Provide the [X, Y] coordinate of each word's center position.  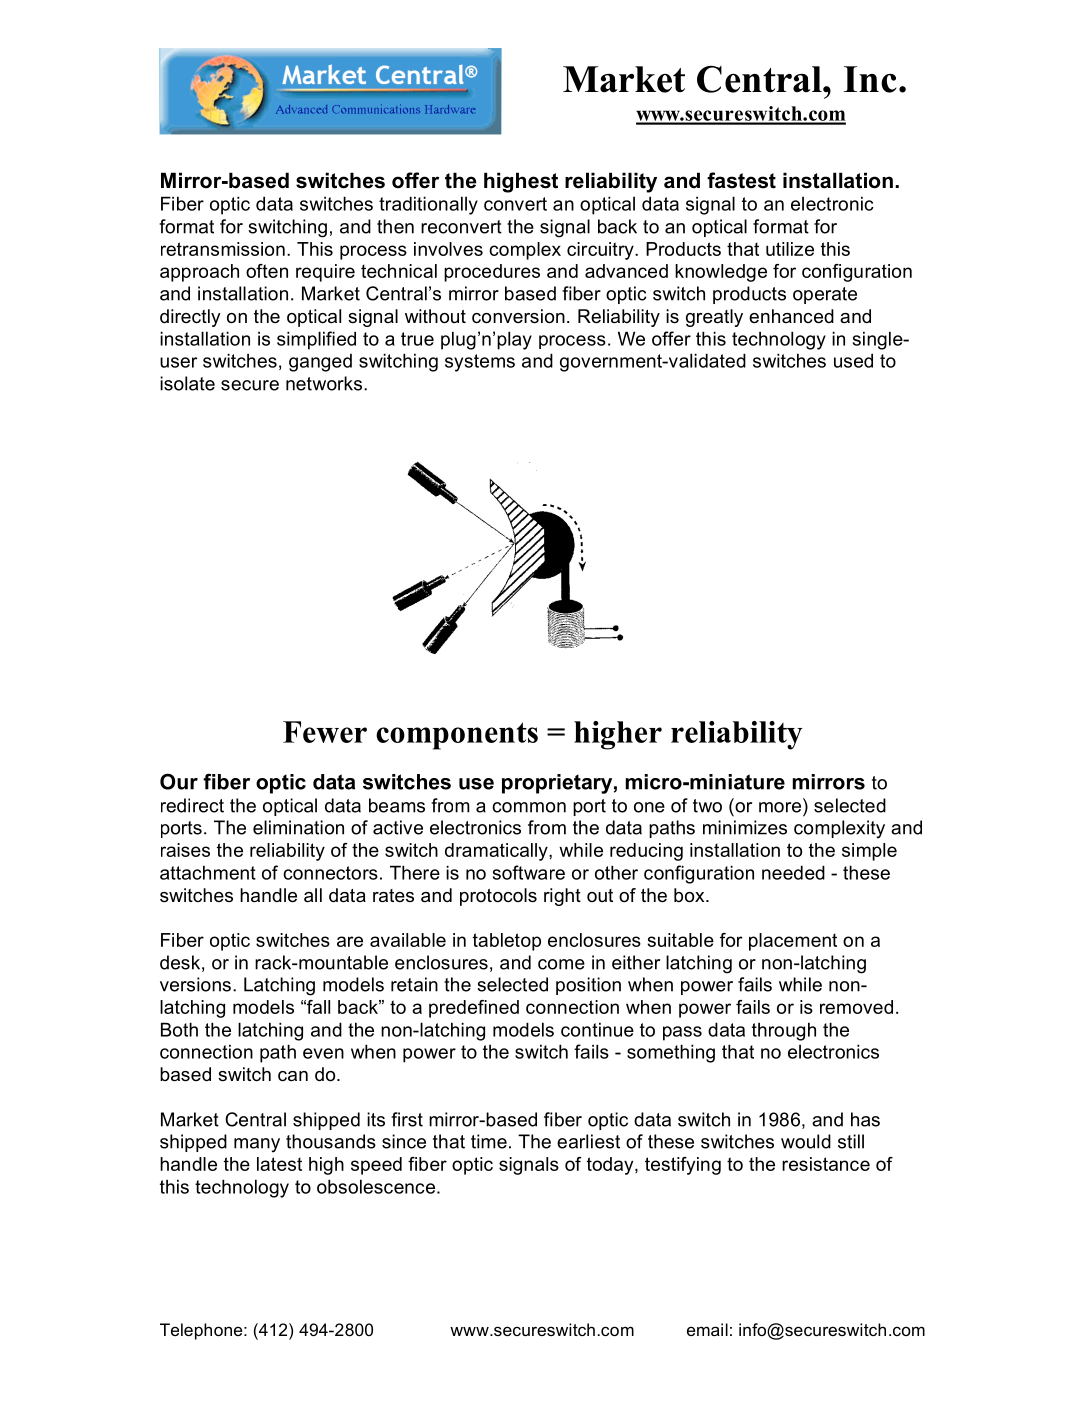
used [853, 360]
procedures [492, 273]
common [529, 807]
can [293, 1076]
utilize [790, 249]
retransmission [223, 249]
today [611, 1166]
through [784, 1031]
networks [325, 383]
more [780, 807]
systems [480, 363]
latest [279, 1164]
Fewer [325, 732]
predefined [474, 1009]
